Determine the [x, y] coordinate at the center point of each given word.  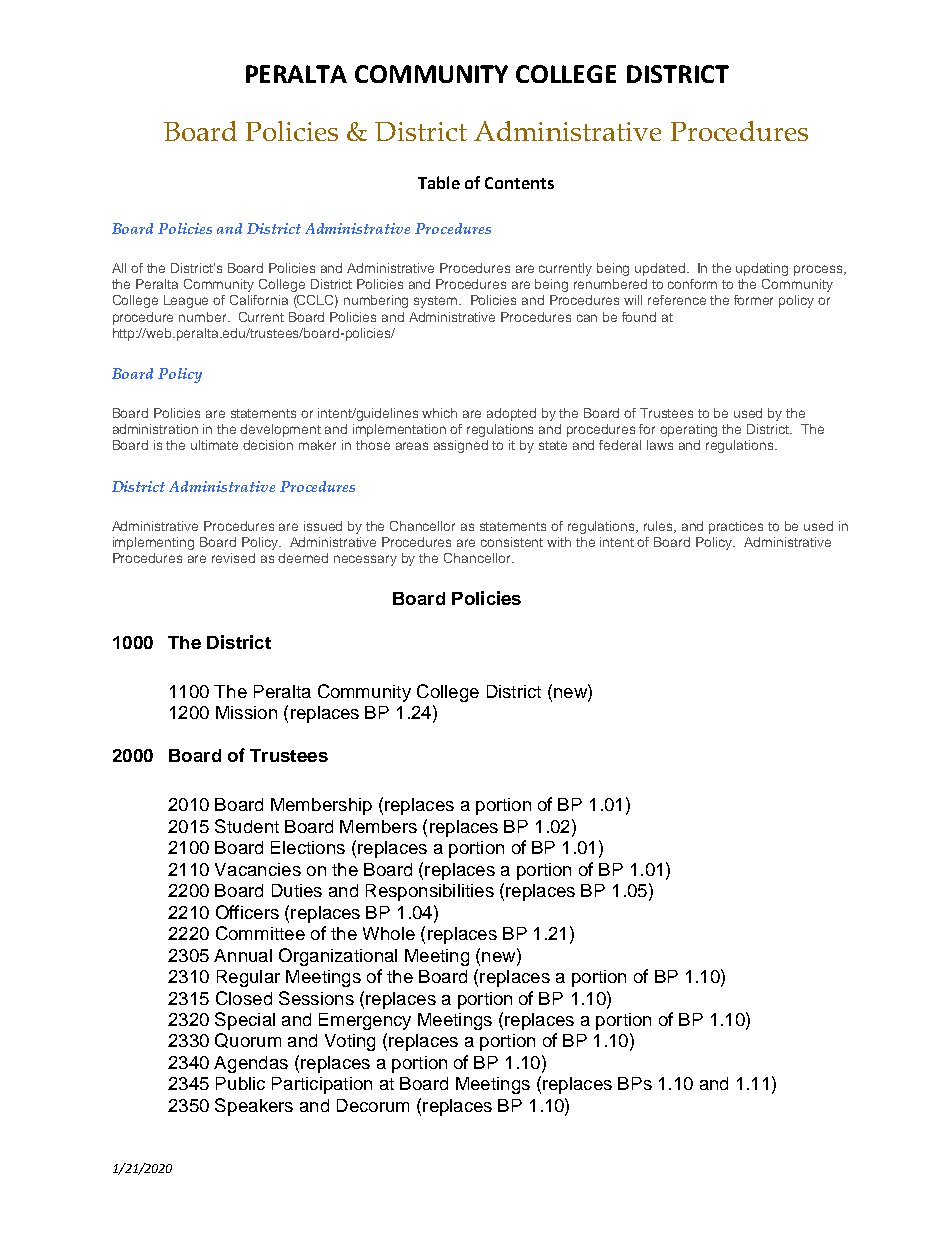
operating [688, 430]
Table [439, 182]
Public [240, 1083]
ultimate [214, 445]
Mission [246, 712]
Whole [389, 933]
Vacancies [258, 869]
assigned [461, 446]
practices [736, 527]
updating [762, 269]
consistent [512, 542]
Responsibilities [430, 892]
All [119, 268]
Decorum [373, 1105]
